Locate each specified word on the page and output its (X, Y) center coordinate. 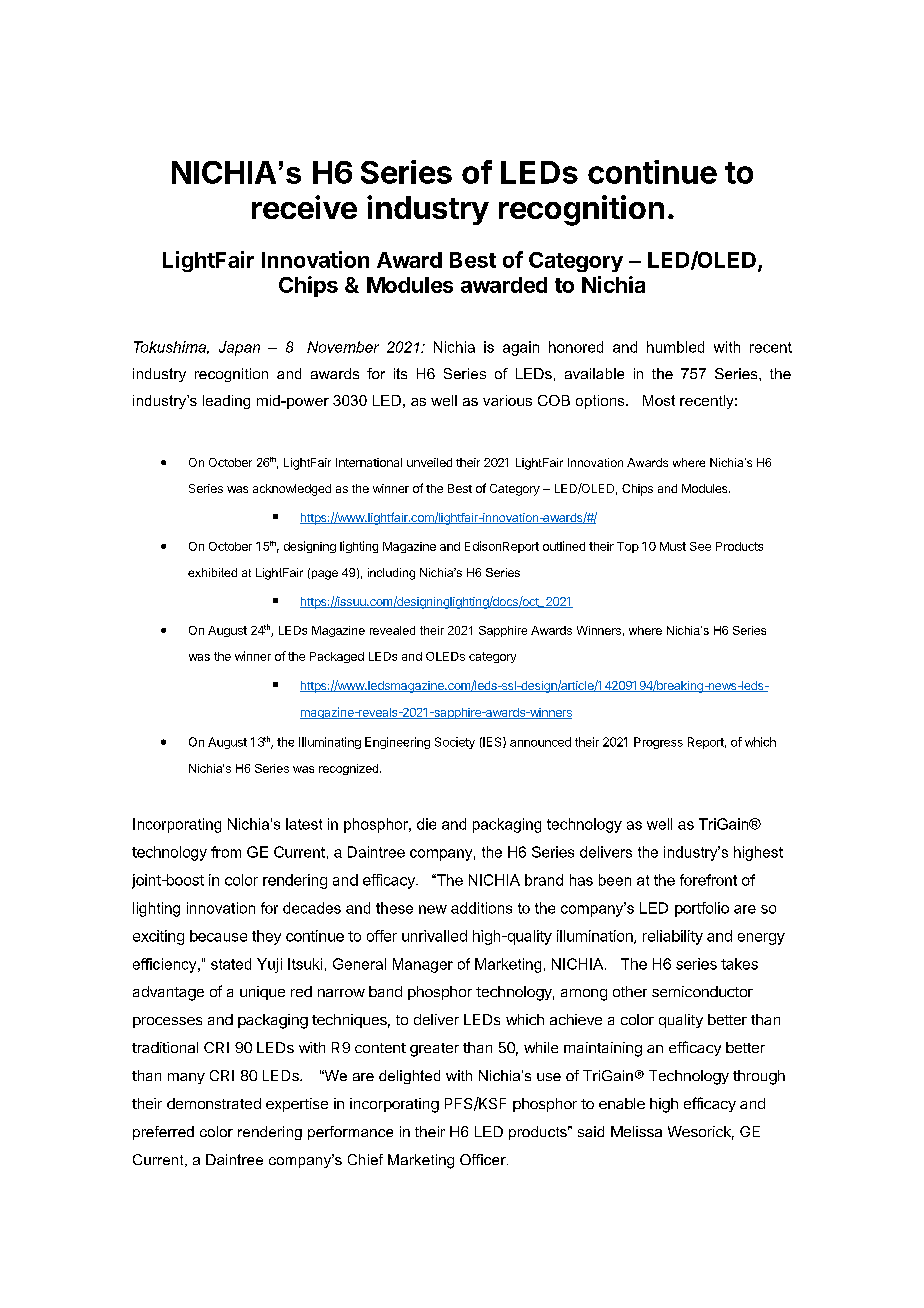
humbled (675, 347)
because (218, 936)
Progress (658, 743)
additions (481, 908)
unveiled (429, 462)
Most (659, 400)
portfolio (702, 909)
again (521, 348)
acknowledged (292, 490)
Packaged (337, 657)
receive (304, 207)
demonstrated (214, 1103)
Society (455, 743)
